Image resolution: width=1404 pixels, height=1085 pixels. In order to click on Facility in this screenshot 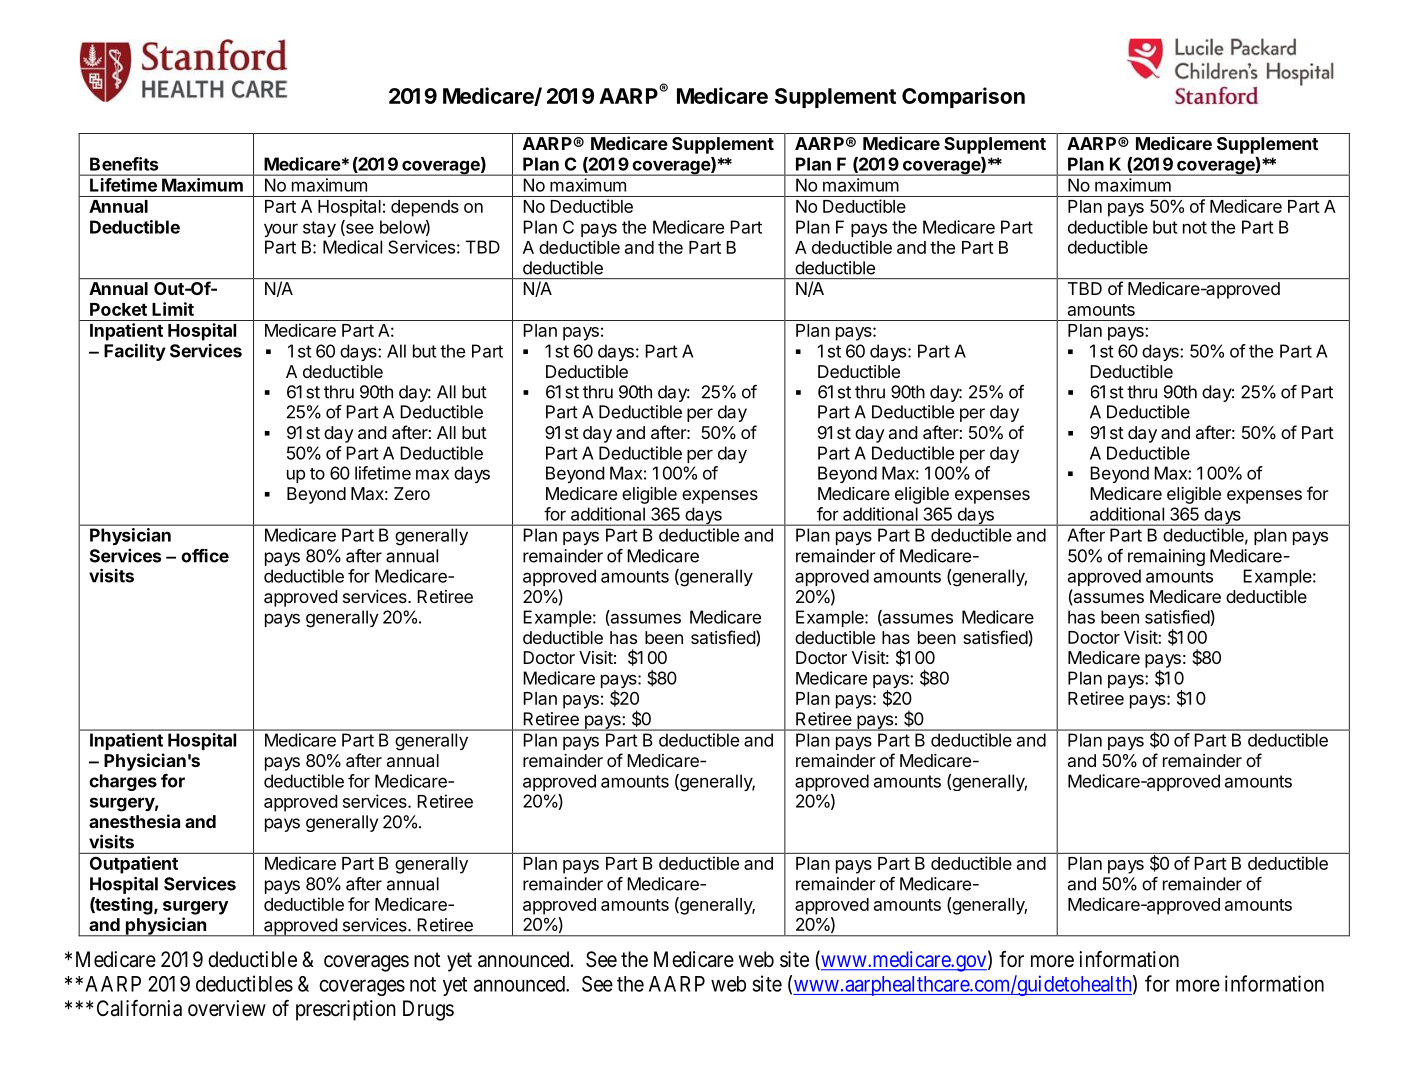, I will do `click(135, 352)`.
